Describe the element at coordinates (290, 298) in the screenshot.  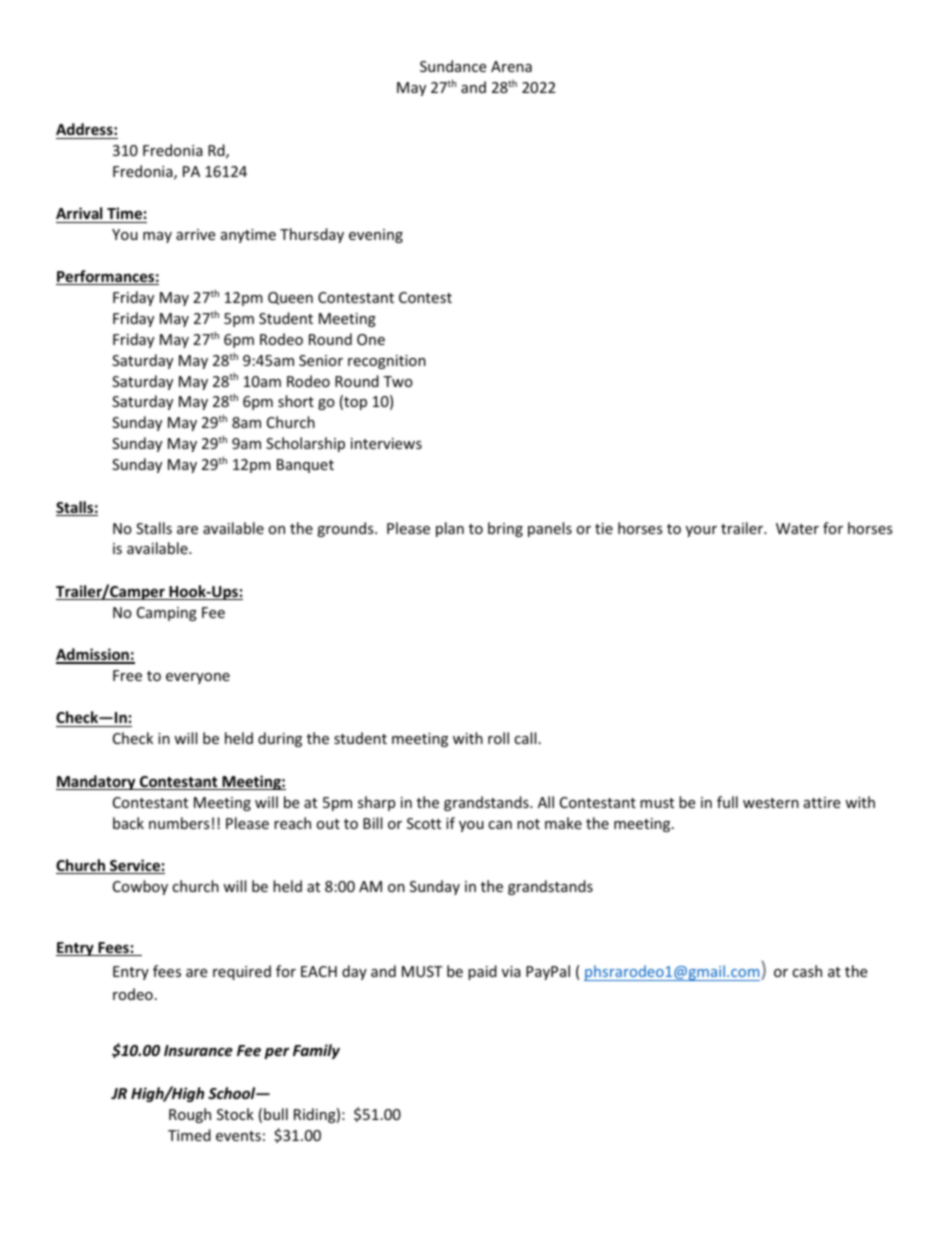
I see `Queen` at that location.
